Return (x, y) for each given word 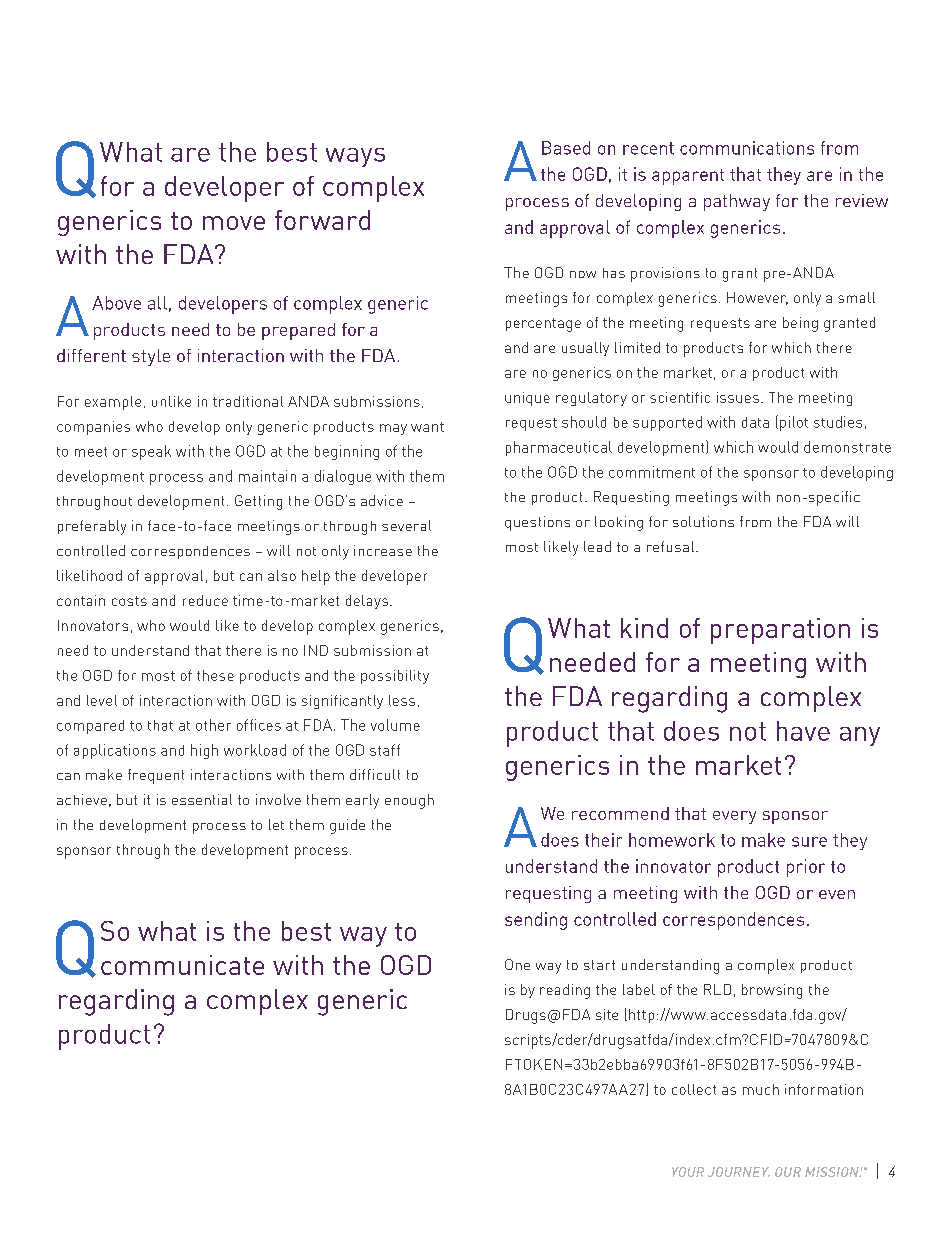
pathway (737, 202)
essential (202, 799)
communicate (182, 965)
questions (537, 523)
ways (355, 157)
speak (151, 452)
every (734, 817)
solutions (703, 521)
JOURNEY (739, 1172)
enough (409, 801)
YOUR (688, 1172)
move (234, 223)
